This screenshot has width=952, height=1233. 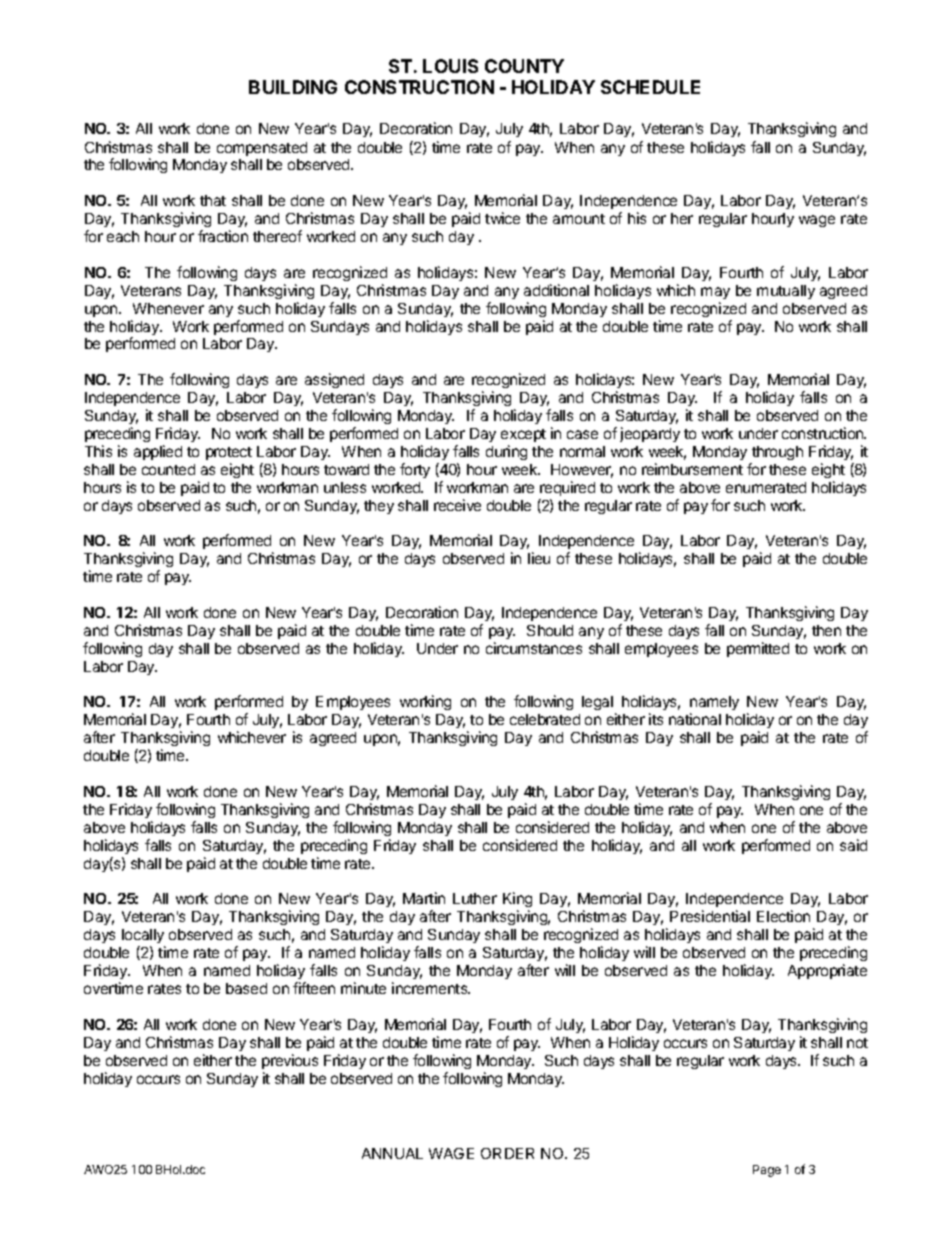 I want to click on mutually, so click(x=786, y=292).
